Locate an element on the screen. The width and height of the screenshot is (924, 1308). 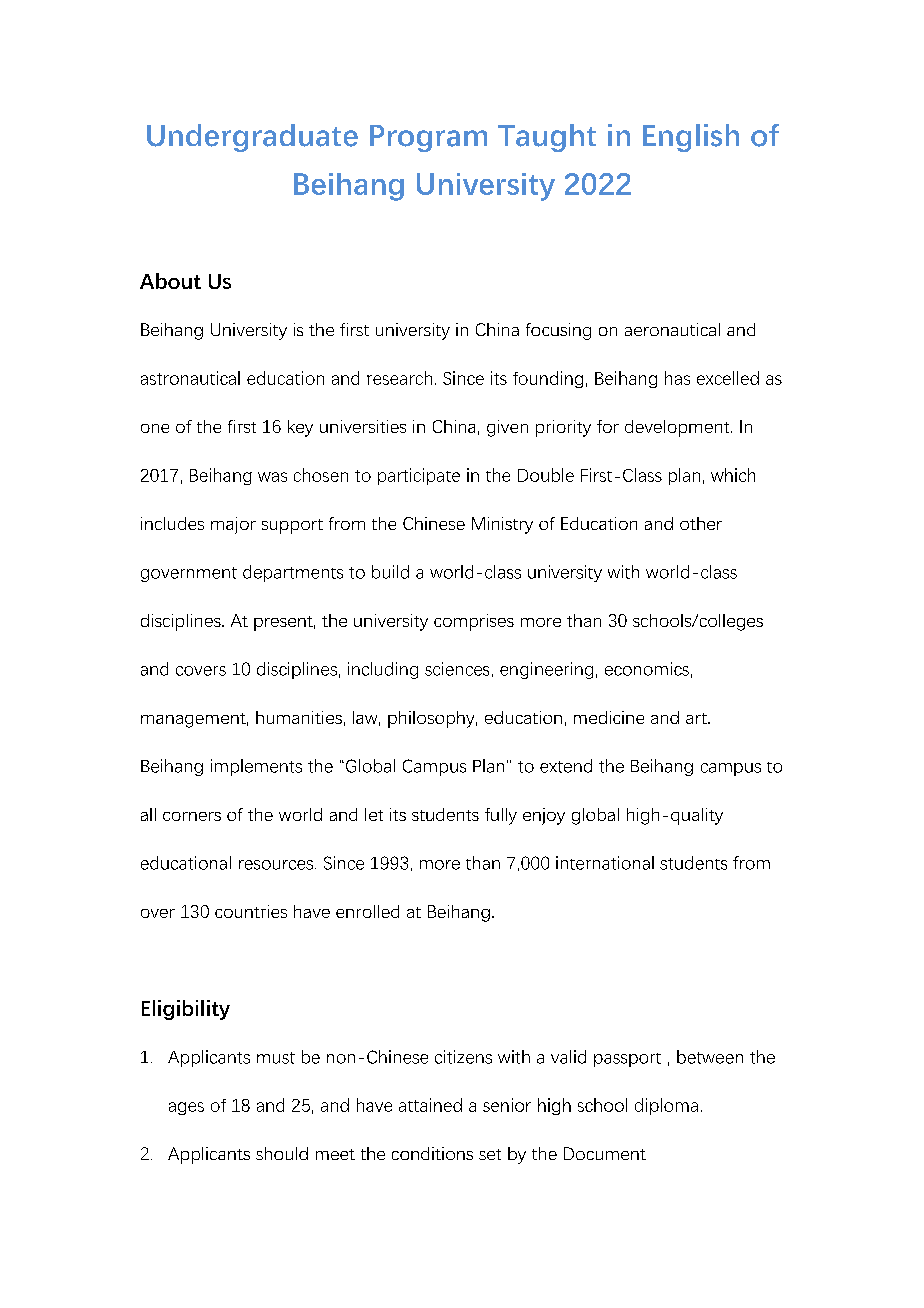
departments is located at coordinates (293, 573).
